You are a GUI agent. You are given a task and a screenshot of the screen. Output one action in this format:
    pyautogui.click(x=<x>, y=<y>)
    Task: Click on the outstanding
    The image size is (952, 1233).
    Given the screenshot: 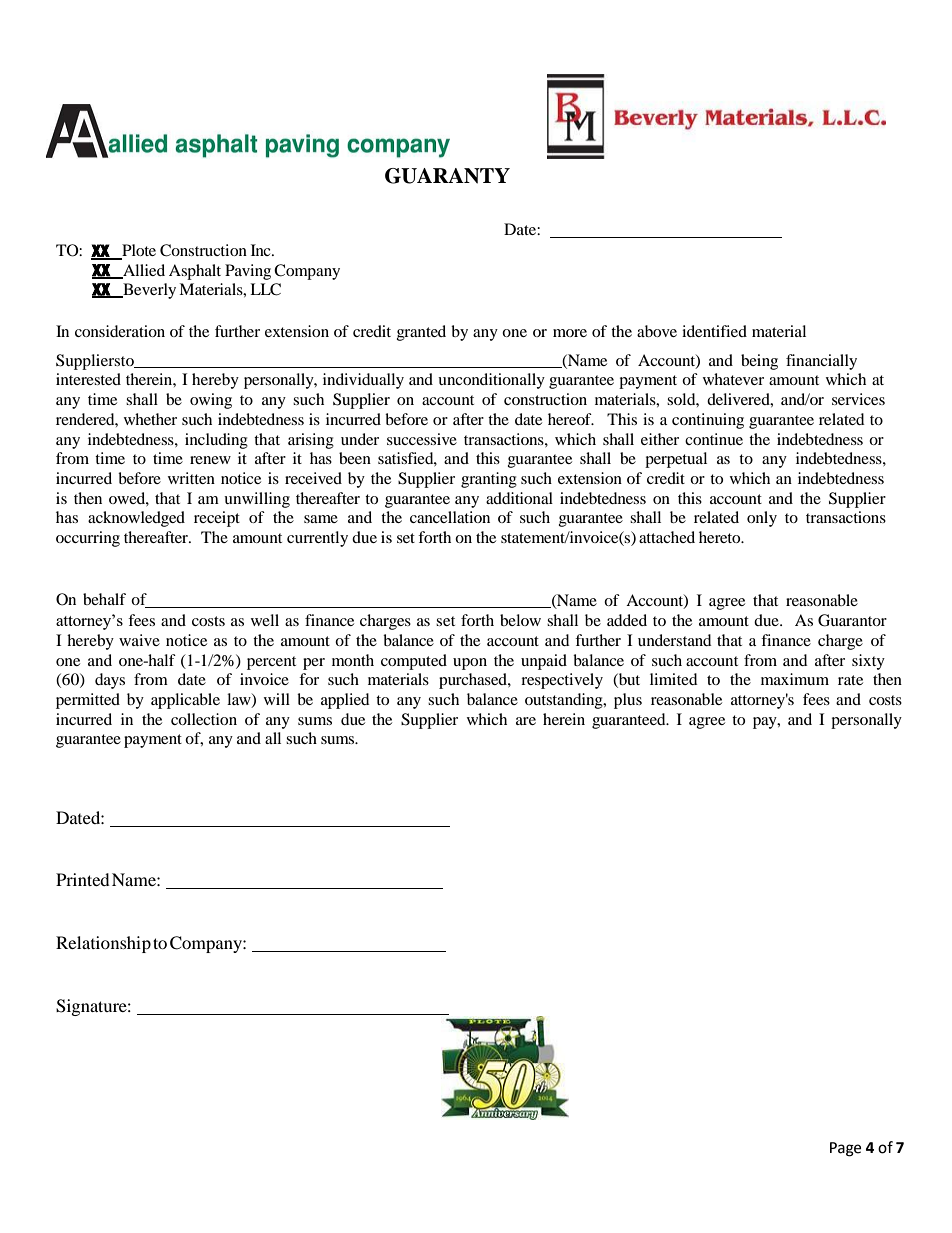 What is the action you would take?
    pyautogui.click(x=565, y=701)
